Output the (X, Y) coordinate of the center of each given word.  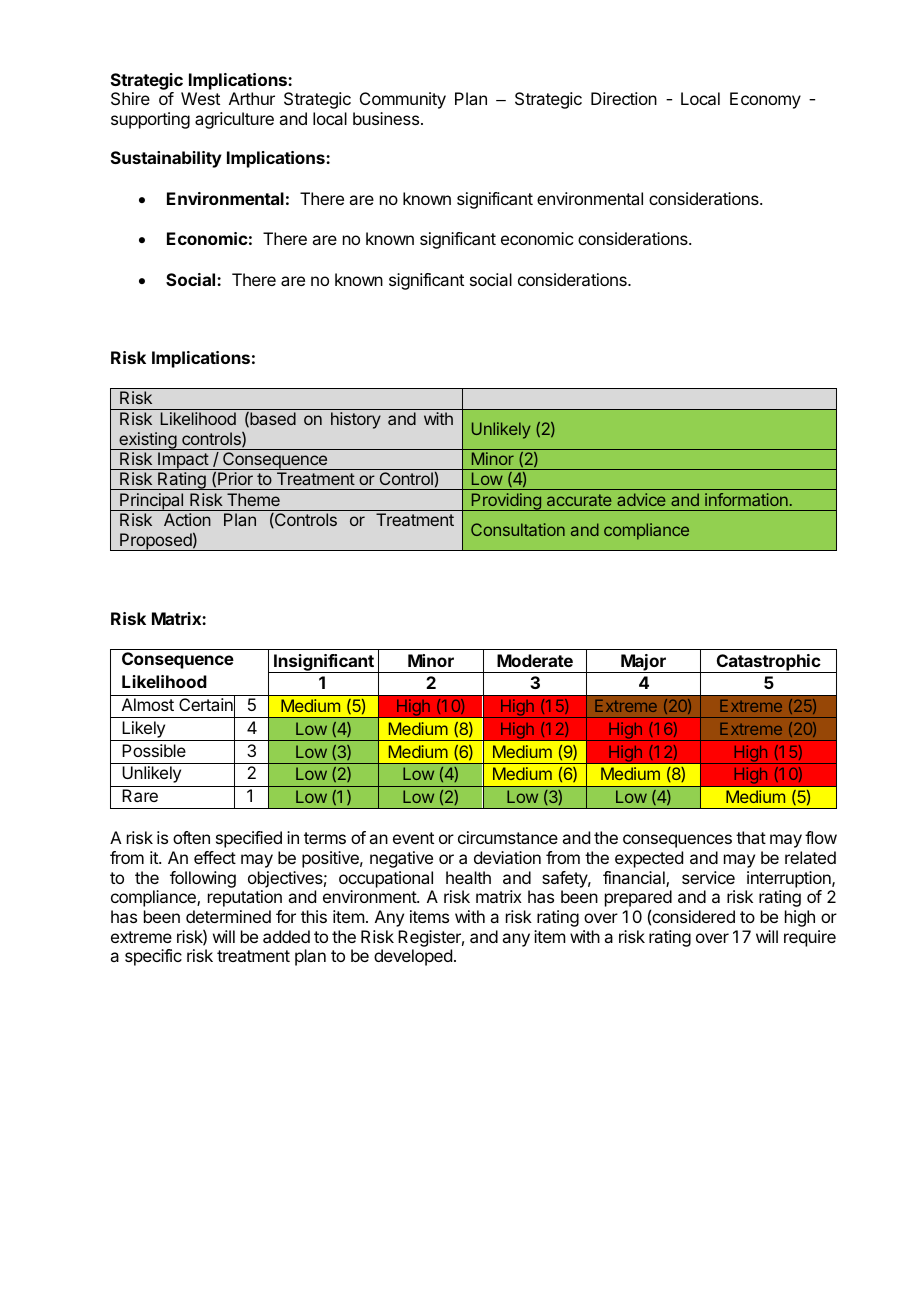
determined (228, 916)
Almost (148, 704)
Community (403, 100)
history (356, 420)
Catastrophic (768, 663)
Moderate (535, 660)
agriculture (234, 120)
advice (641, 499)
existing (147, 441)
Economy (765, 100)
